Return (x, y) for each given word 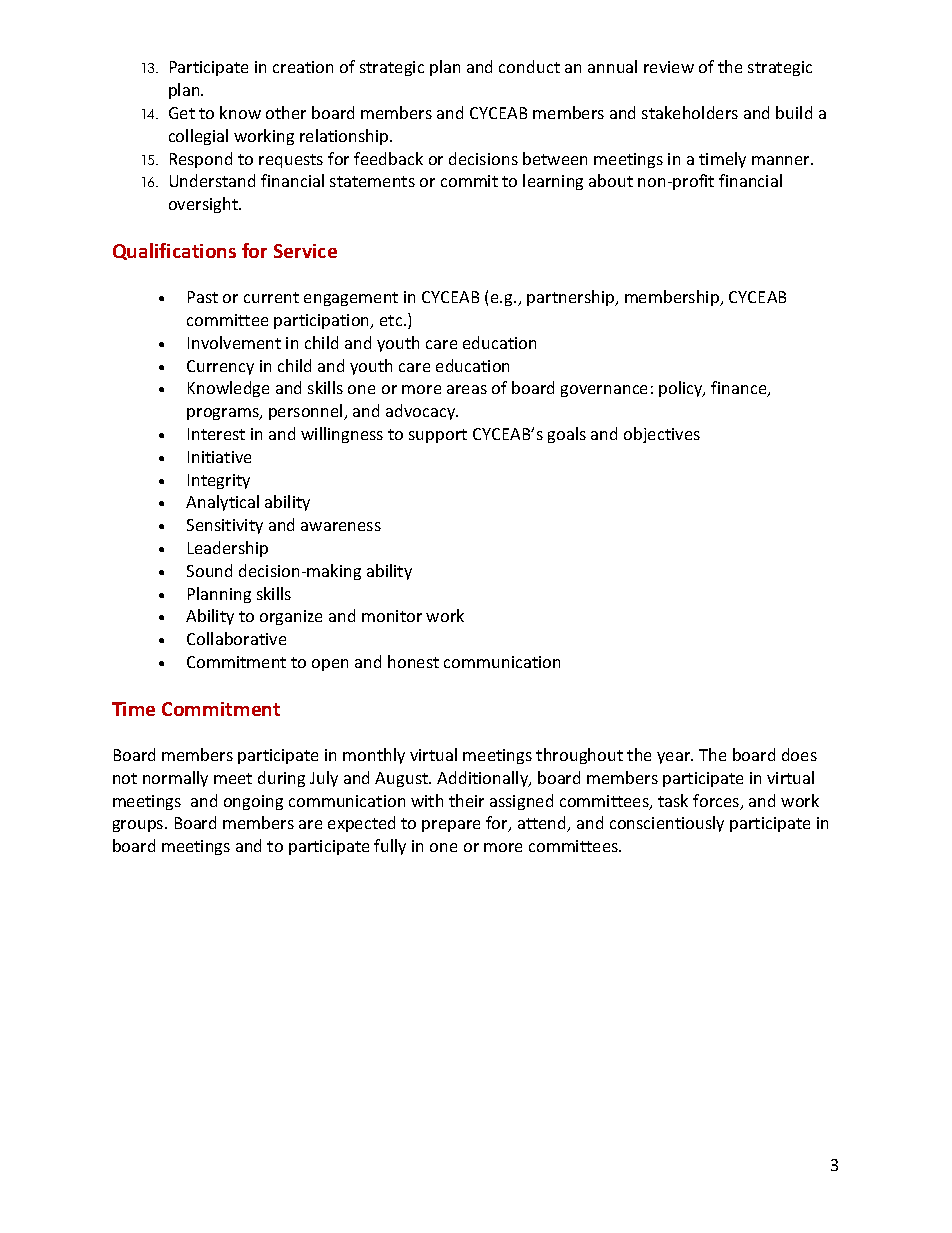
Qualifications (174, 251)
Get (182, 113)
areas (467, 389)
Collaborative (236, 638)
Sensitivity (225, 526)
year (675, 758)
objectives (662, 435)
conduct (529, 66)
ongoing (253, 802)
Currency (220, 367)
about (611, 180)
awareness (341, 526)
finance (740, 389)
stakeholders (690, 112)
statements (372, 181)
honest (413, 661)
